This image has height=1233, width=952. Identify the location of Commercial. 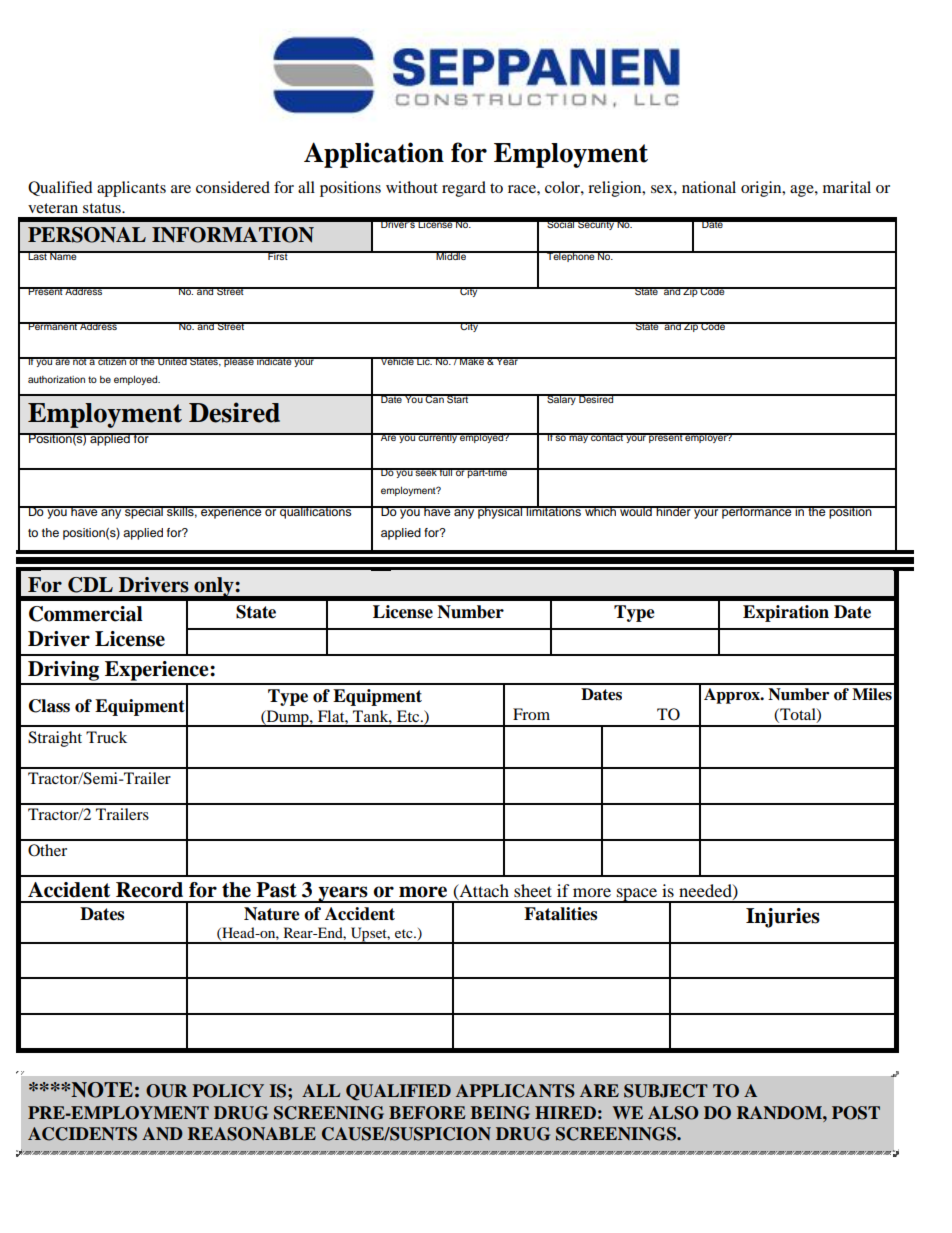
(86, 614).
